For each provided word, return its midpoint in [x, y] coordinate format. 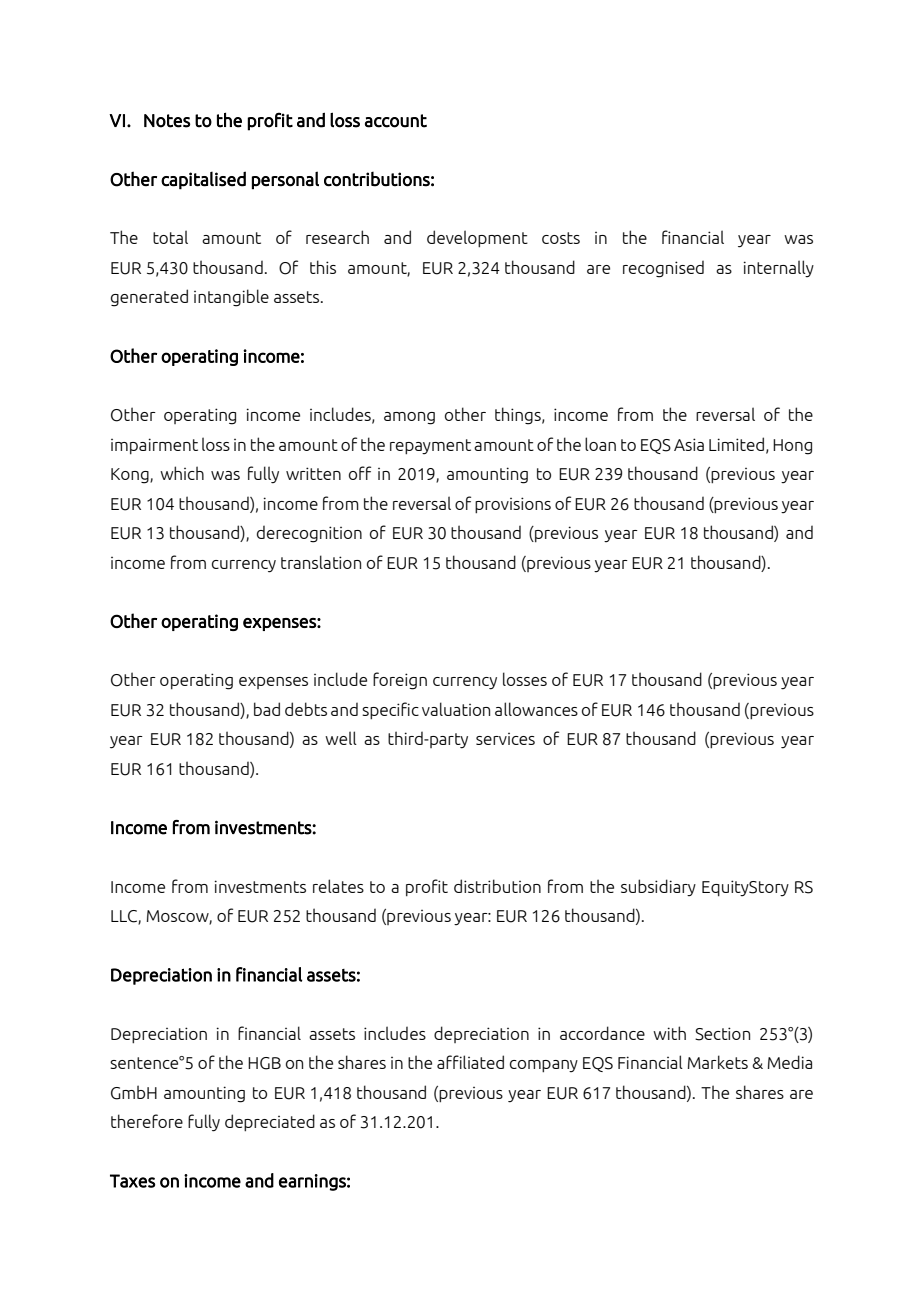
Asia [689, 444]
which [182, 473]
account [396, 121]
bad [267, 709]
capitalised [203, 180]
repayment [430, 447]
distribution [497, 886]
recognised [663, 269]
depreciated [270, 1123]
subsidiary [658, 887]
